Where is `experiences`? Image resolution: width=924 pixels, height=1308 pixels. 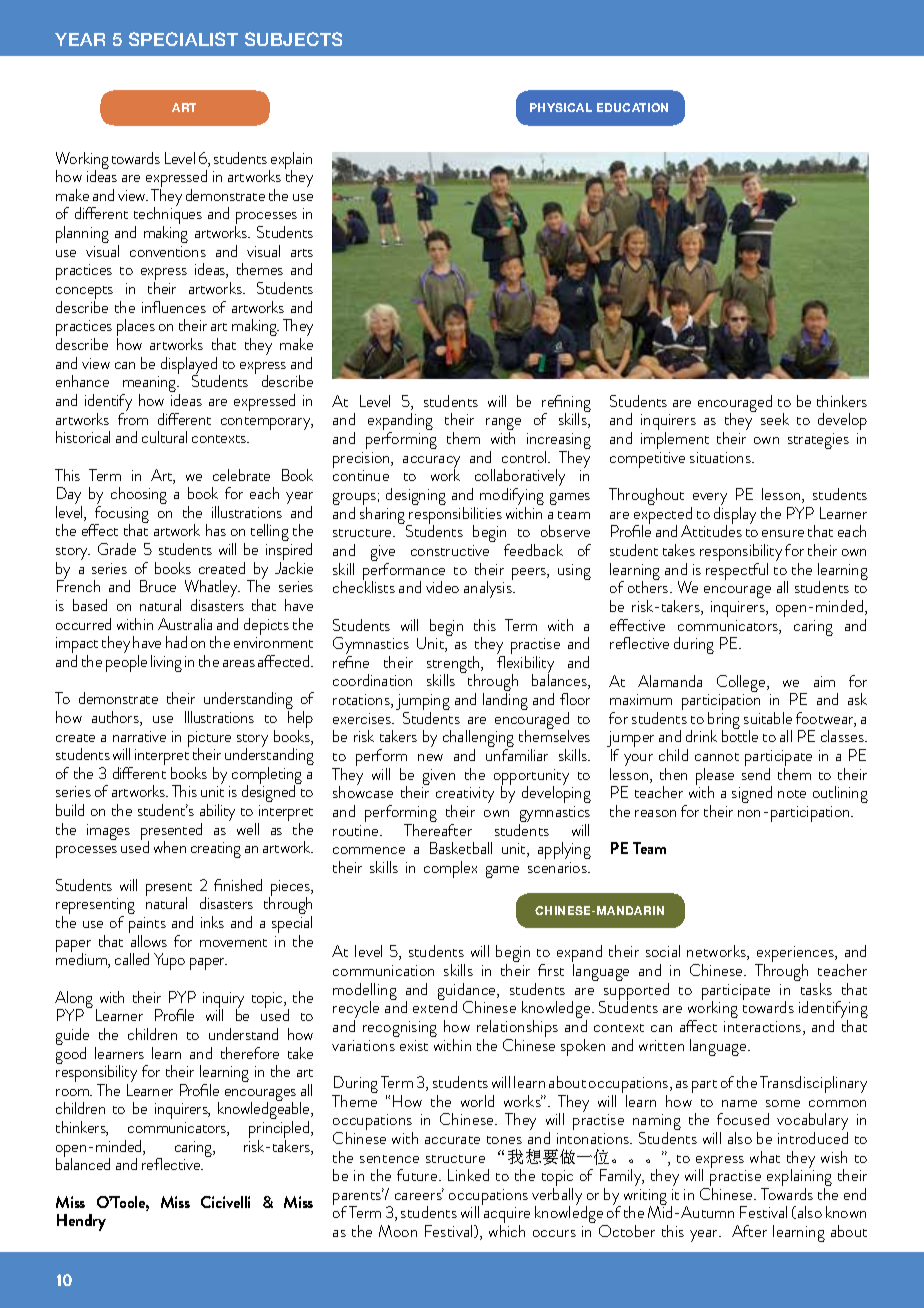
experiences is located at coordinates (796, 956).
